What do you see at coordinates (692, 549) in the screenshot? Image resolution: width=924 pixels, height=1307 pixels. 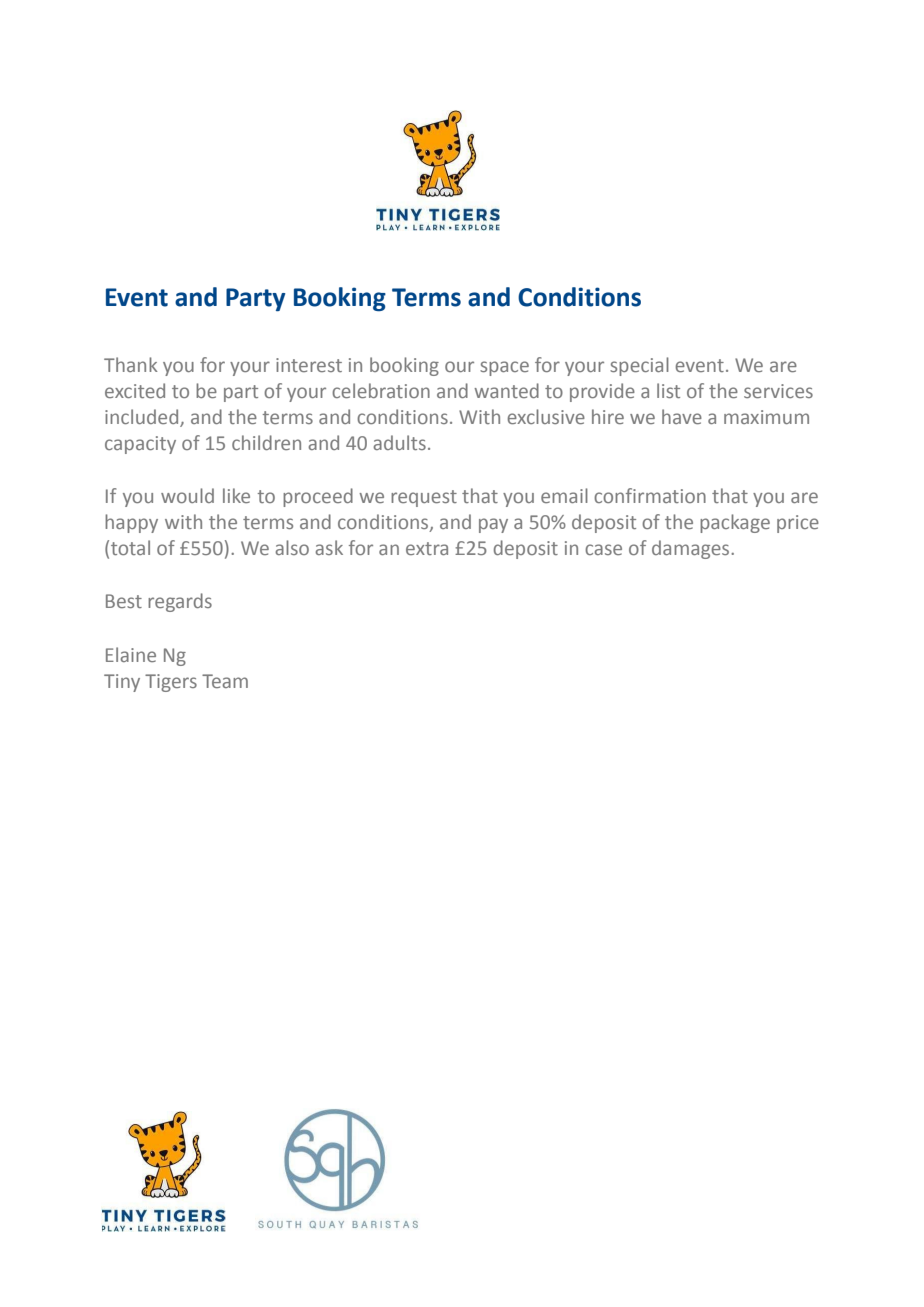 I see `damages` at bounding box center [692, 549].
